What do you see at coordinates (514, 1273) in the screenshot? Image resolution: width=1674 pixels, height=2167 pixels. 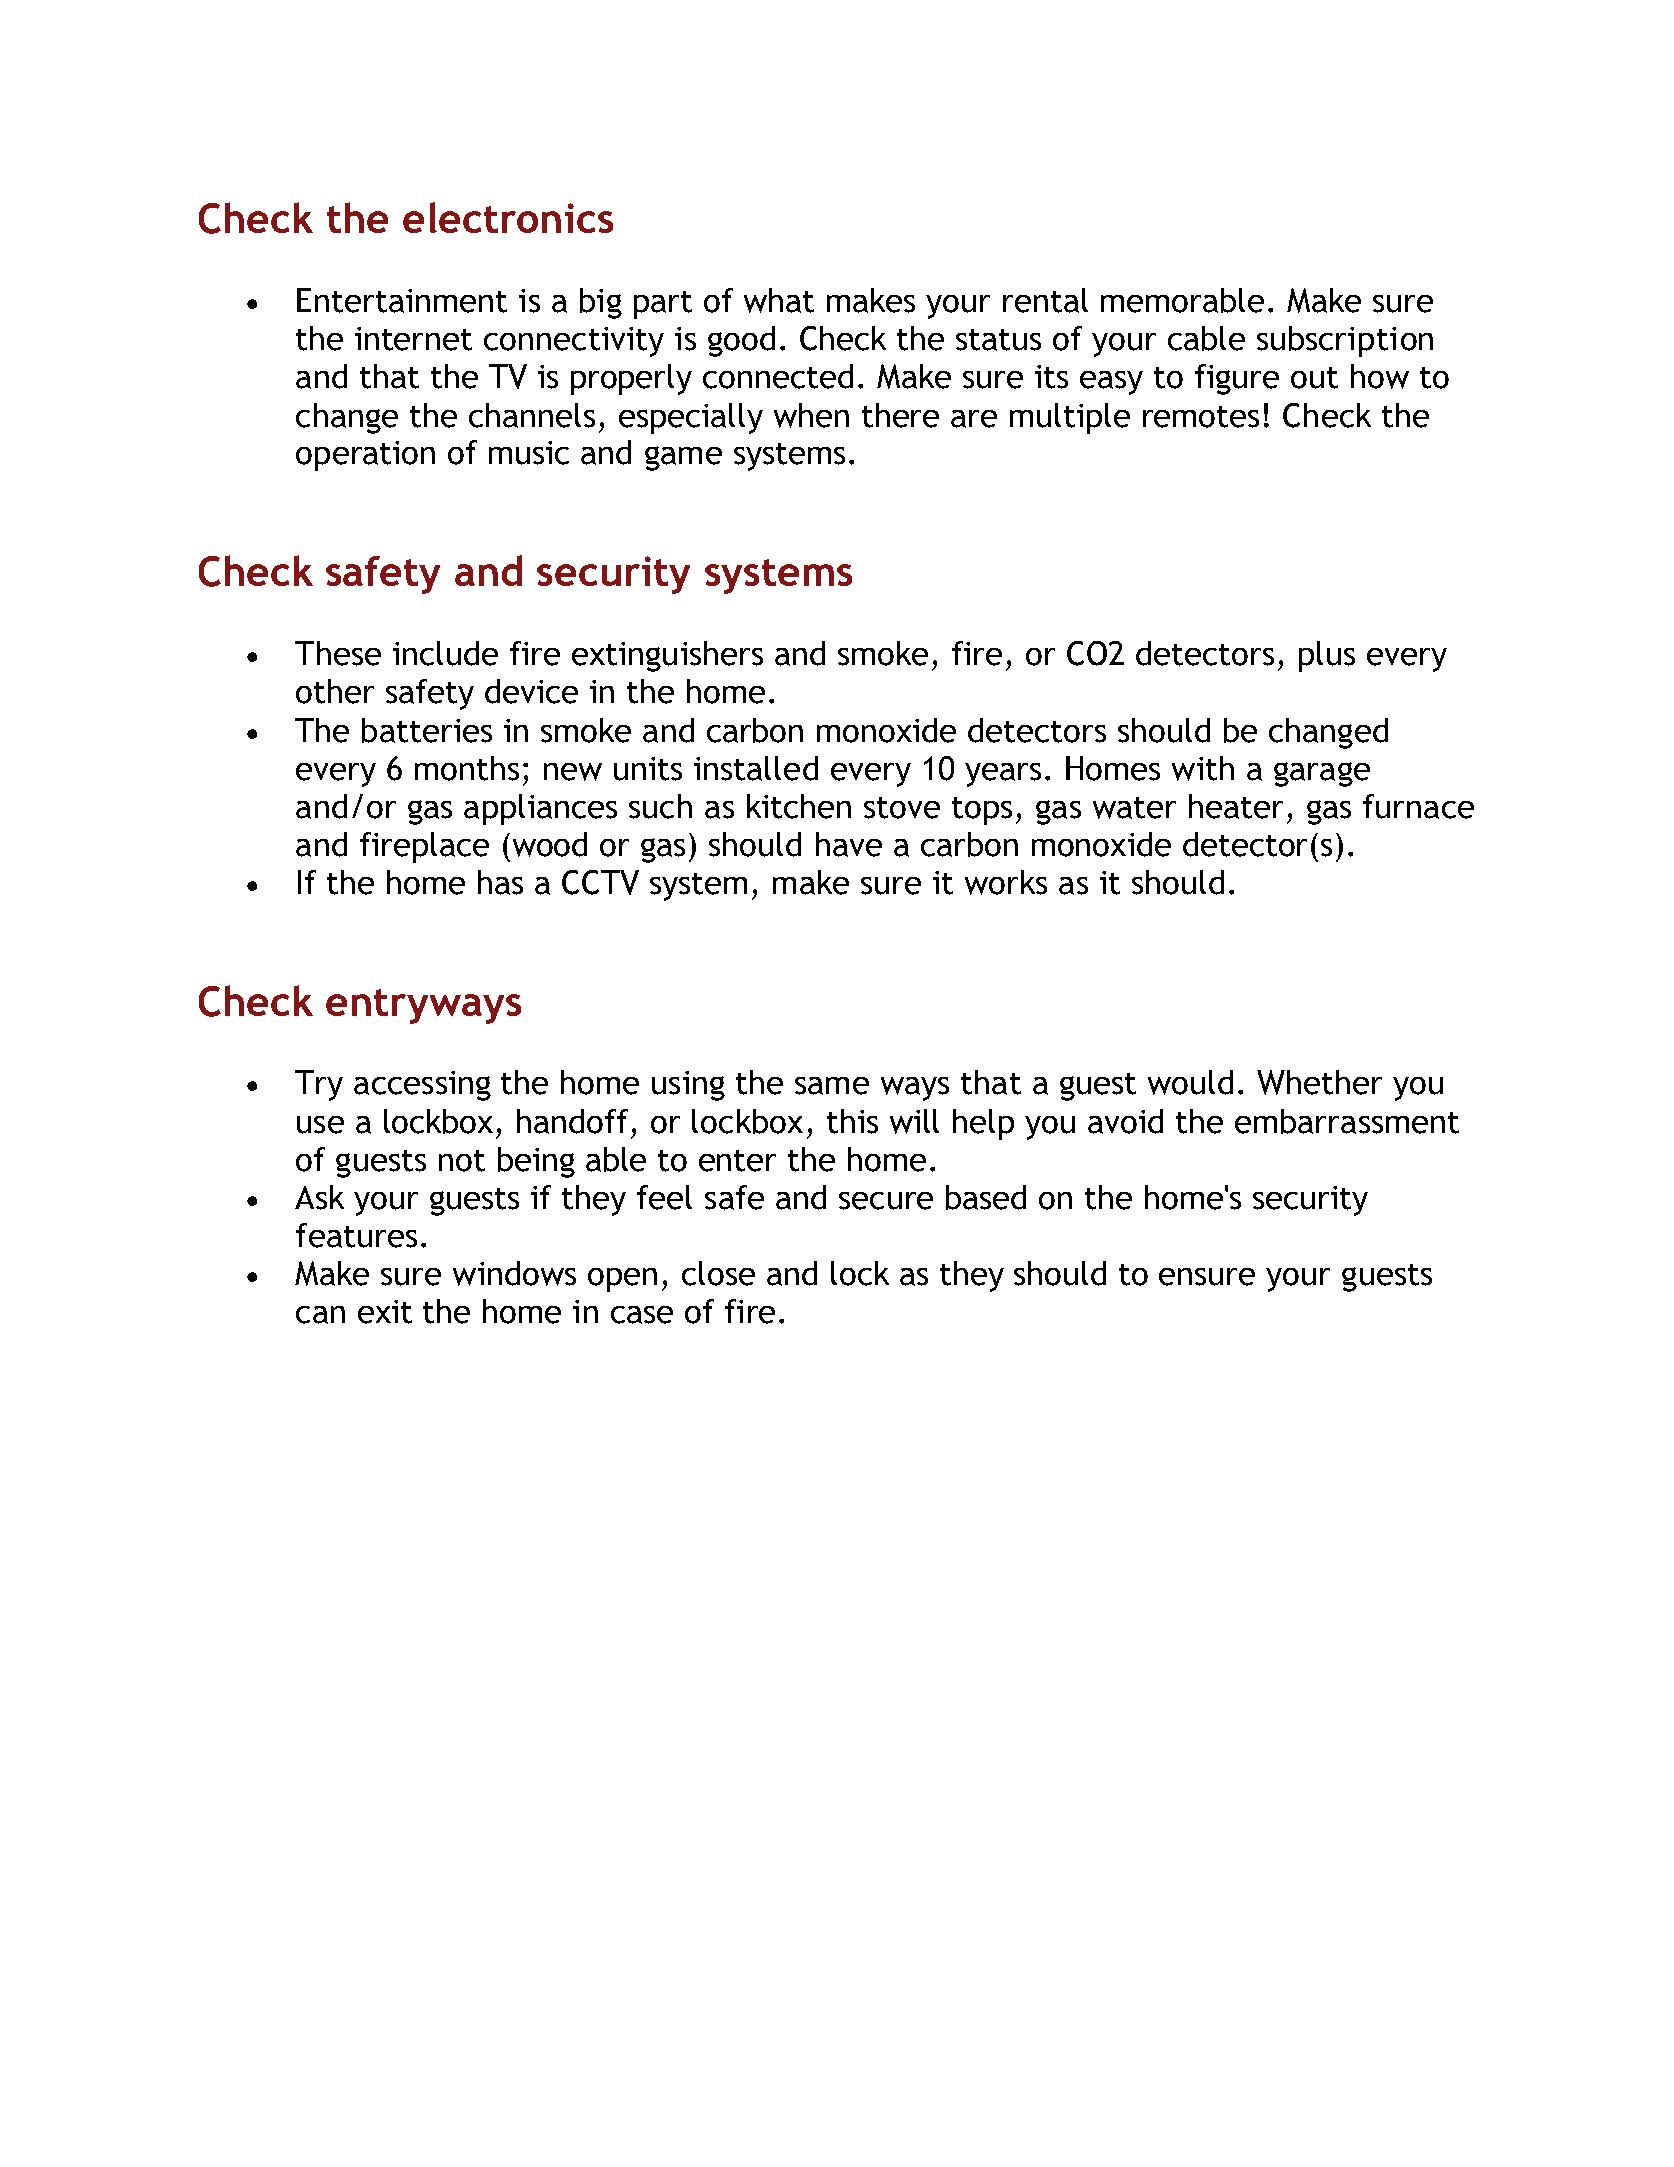 I see `windows` at bounding box center [514, 1273].
